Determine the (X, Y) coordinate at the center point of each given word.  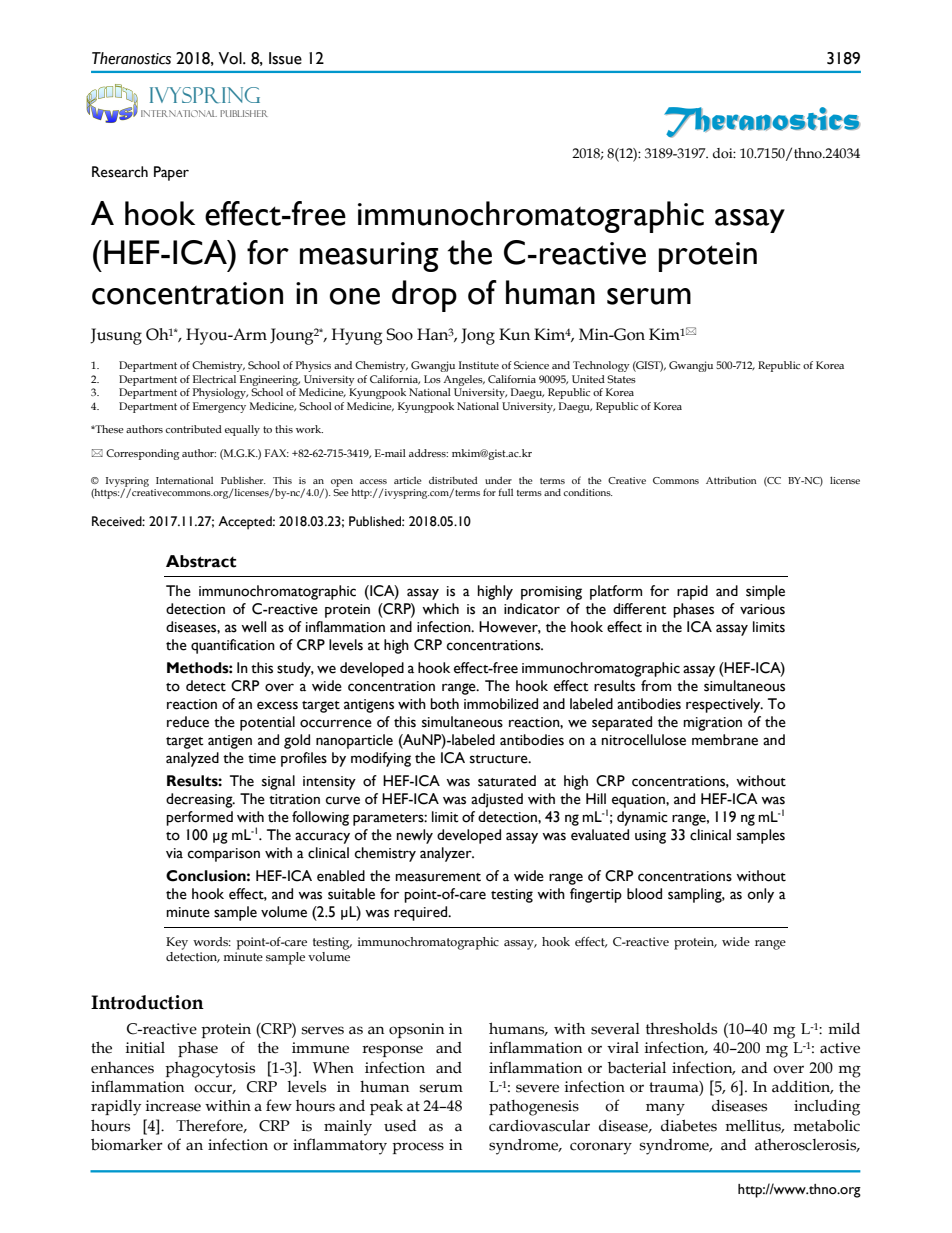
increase (173, 1106)
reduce (188, 722)
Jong (478, 336)
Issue (285, 58)
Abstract (201, 561)
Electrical (214, 379)
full (505, 492)
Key (177, 943)
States (621, 379)
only (761, 895)
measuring (369, 257)
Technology (601, 366)
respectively (724, 705)
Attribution (731, 480)
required (422, 913)
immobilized (501, 704)
